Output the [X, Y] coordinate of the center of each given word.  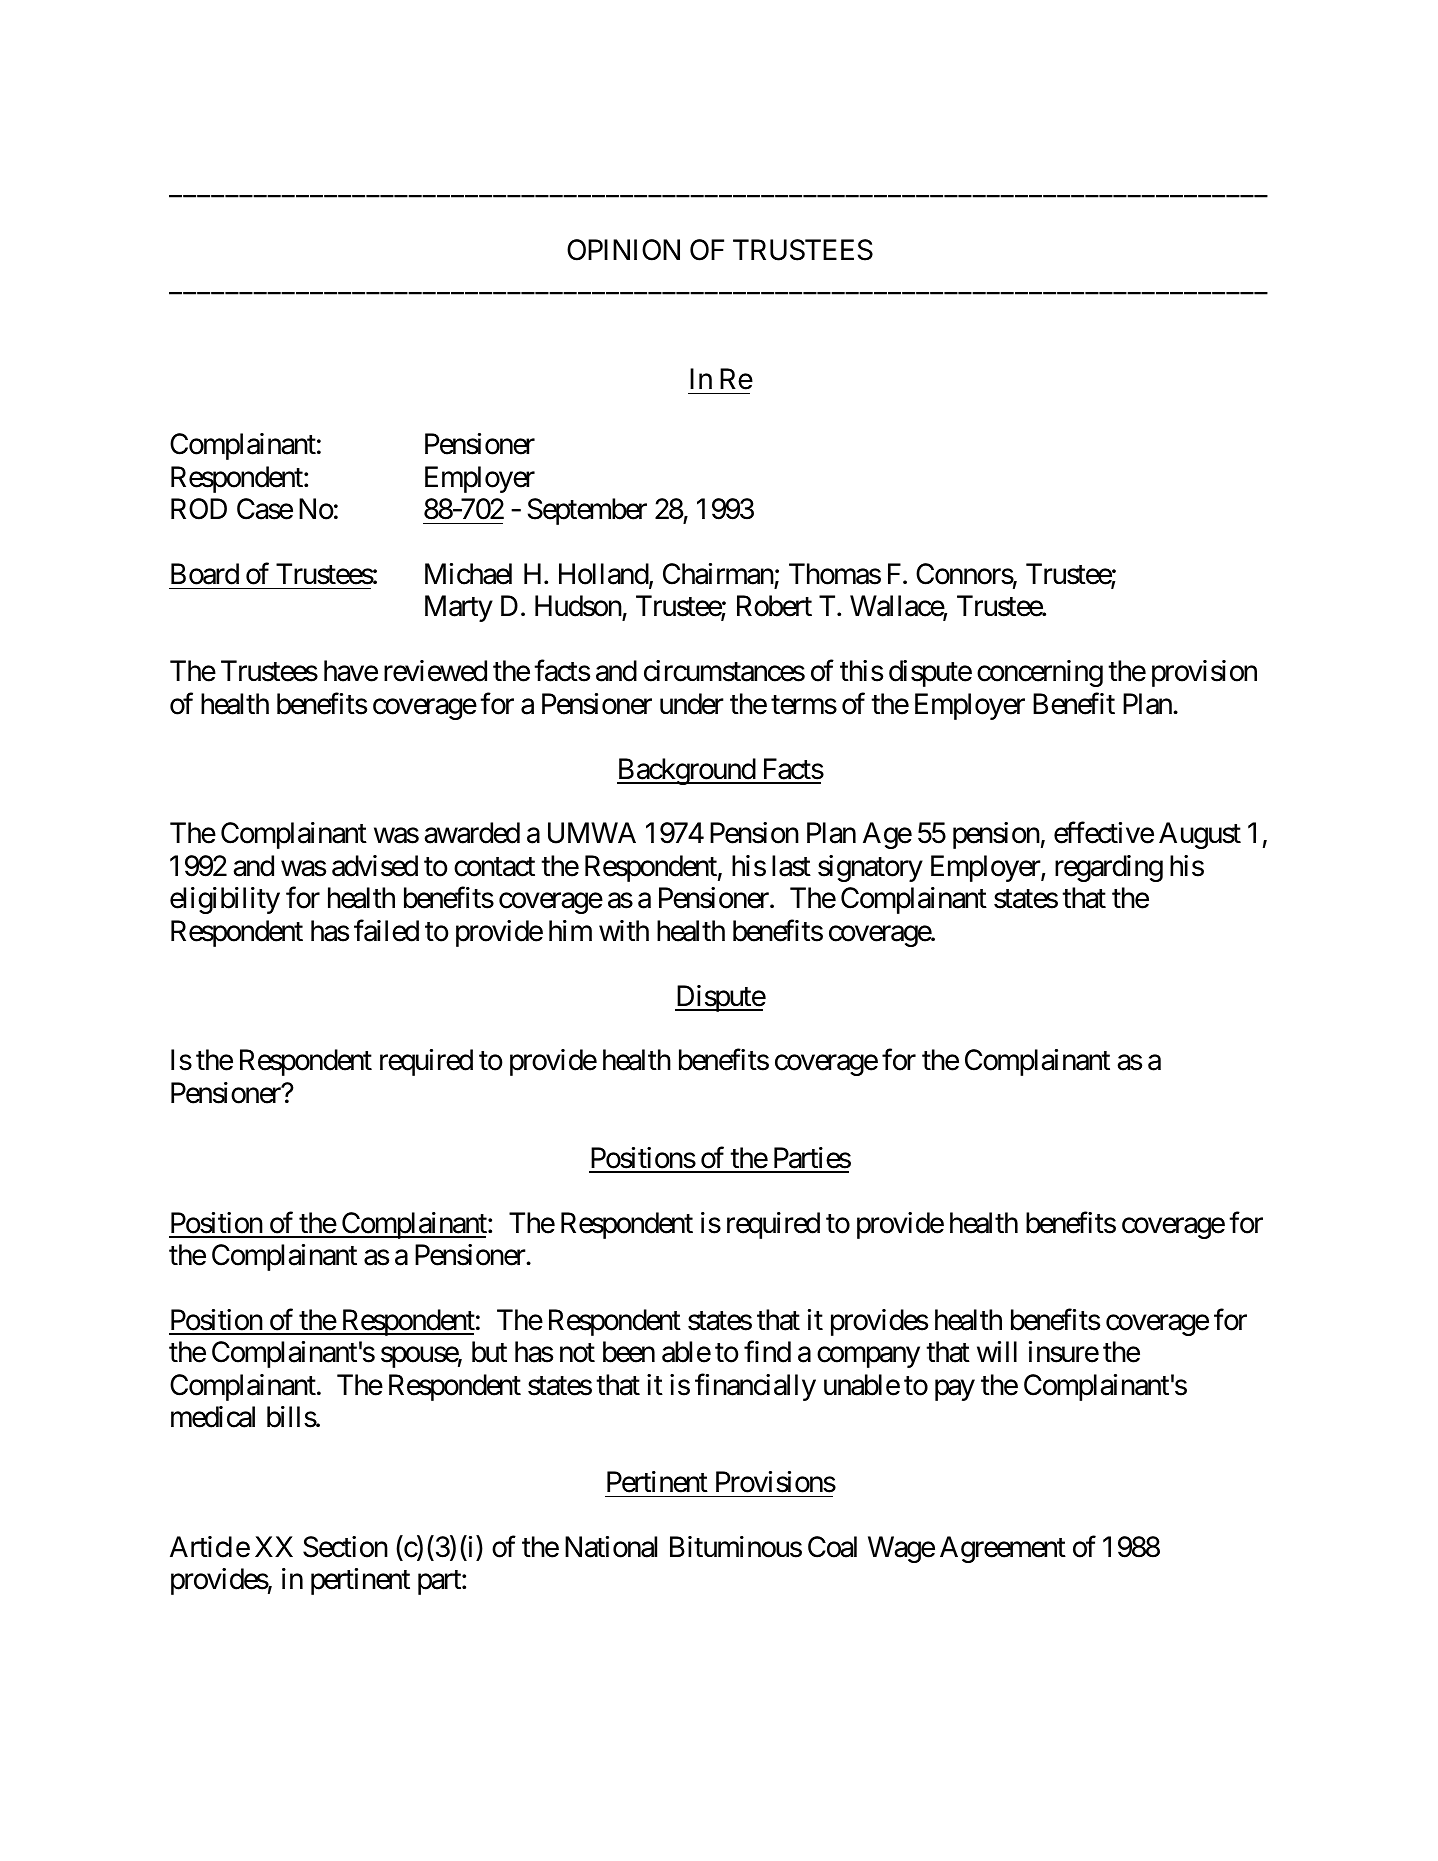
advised [375, 866]
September [587, 511]
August [1200, 835]
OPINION [623, 250]
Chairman [718, 574]
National [611, 1547]
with [624, 930]
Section [345, 1547]
